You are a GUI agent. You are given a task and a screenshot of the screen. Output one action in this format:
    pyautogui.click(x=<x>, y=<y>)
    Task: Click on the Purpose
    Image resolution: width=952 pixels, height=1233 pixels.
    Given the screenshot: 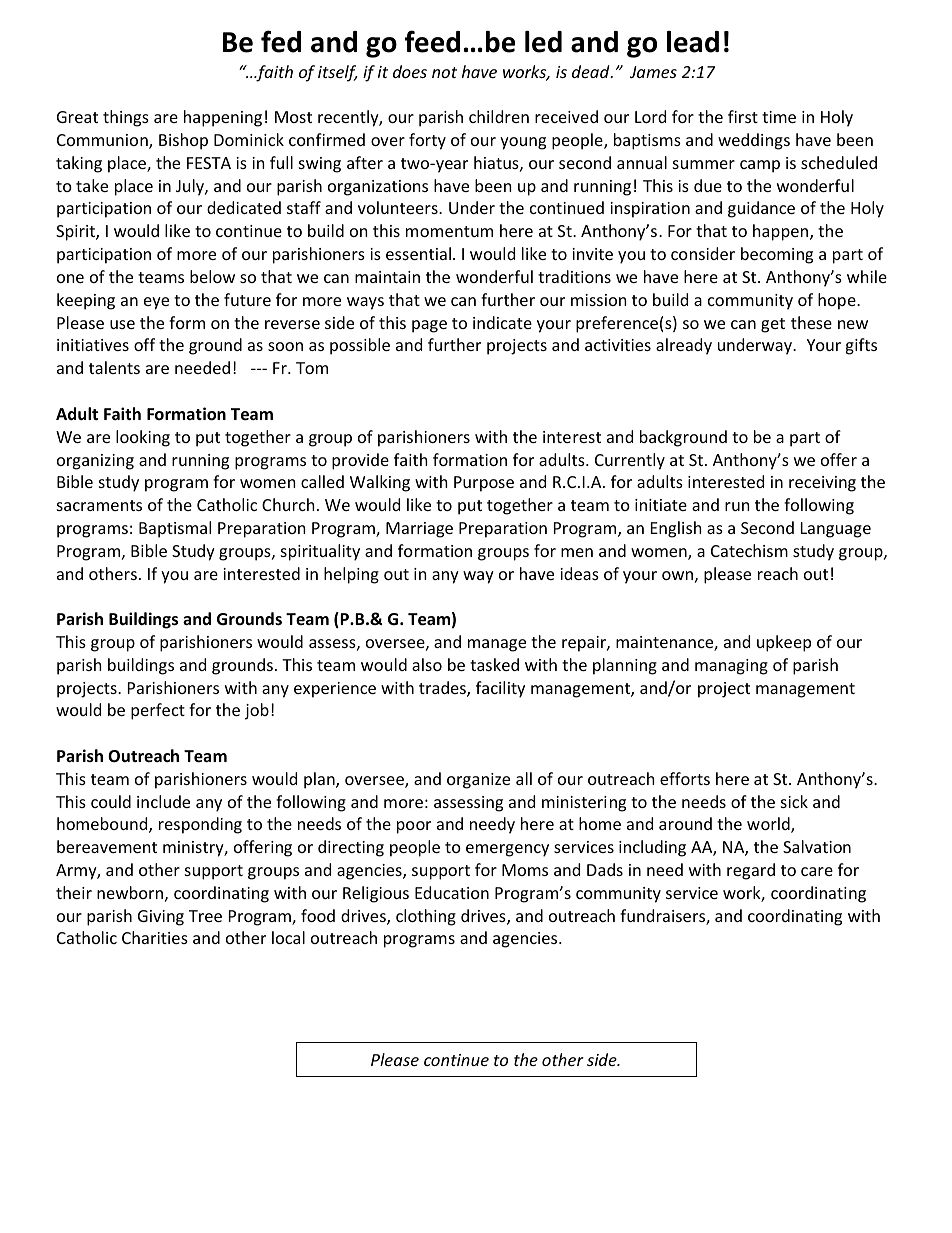 What is the action you would take?
    pyautogui.click(x=484, y=484)
